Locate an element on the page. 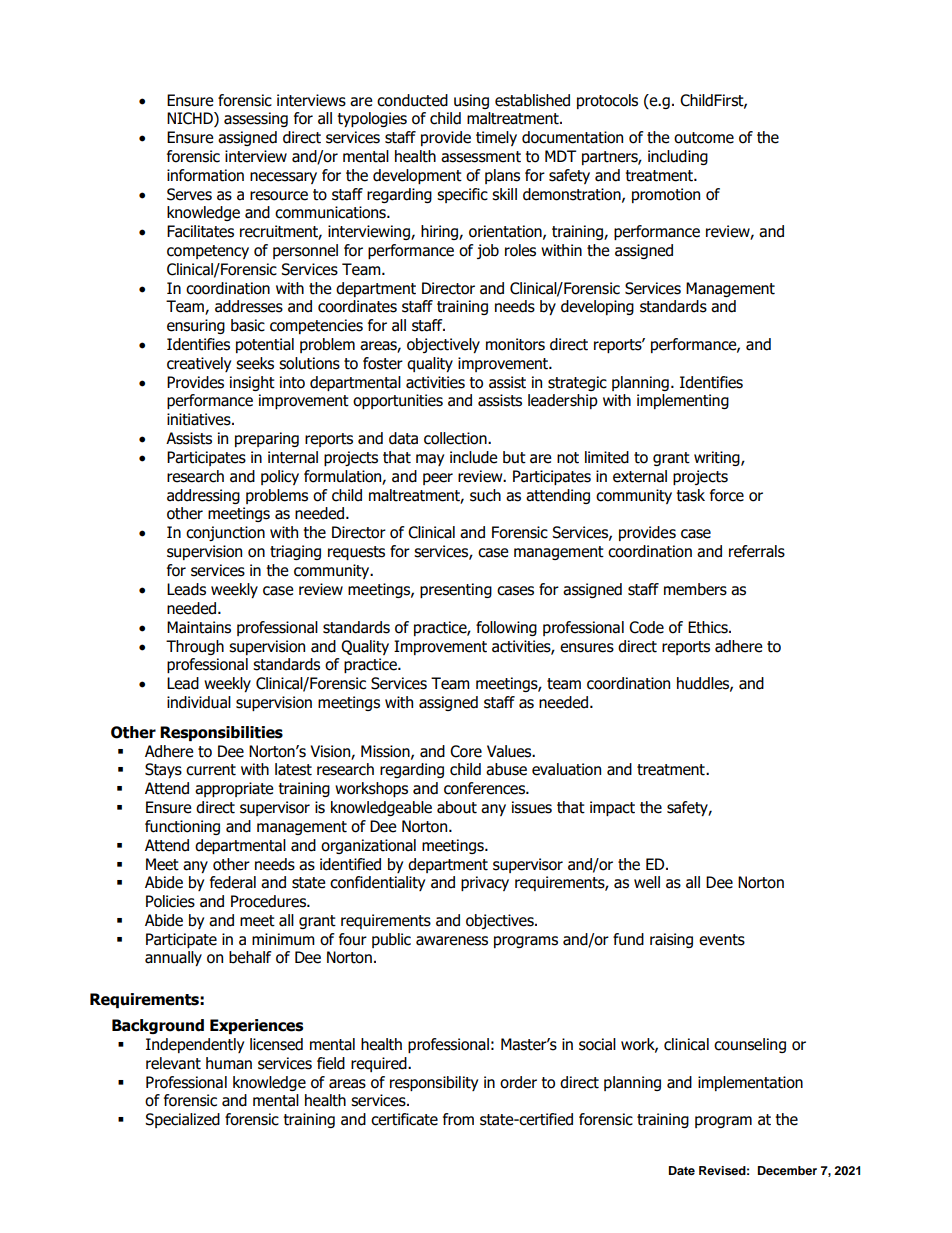  addressing is located at coordinates (203, 496).
